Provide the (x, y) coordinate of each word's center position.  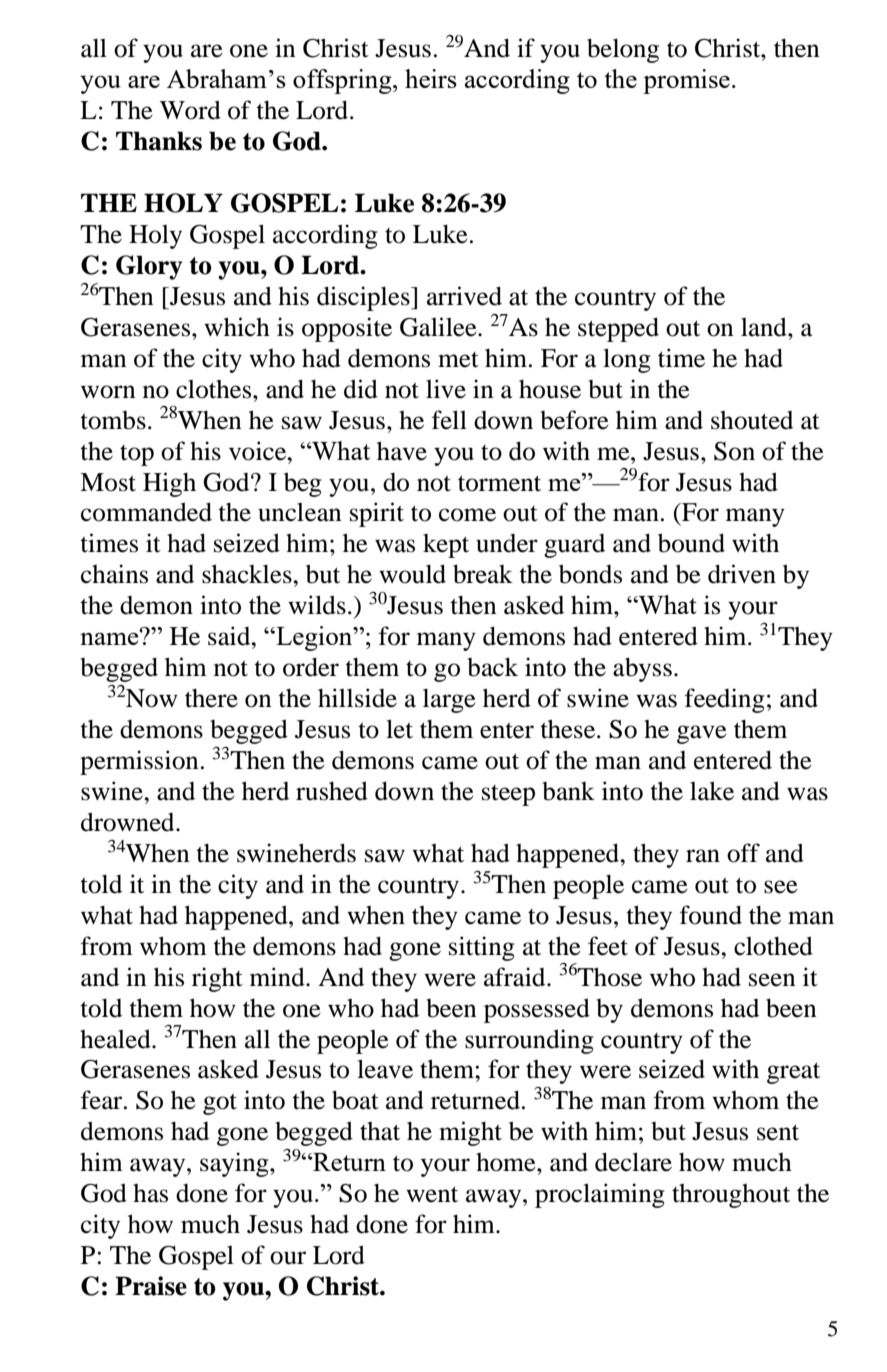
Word (190, 110)
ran (703, 856)
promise (686, 81)
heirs (431, 78)
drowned (129, 822)
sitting (482, 948)
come (467, 515)
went (432, 1194)
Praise (151, 1286)
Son (734, 451)
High (169, 484)
